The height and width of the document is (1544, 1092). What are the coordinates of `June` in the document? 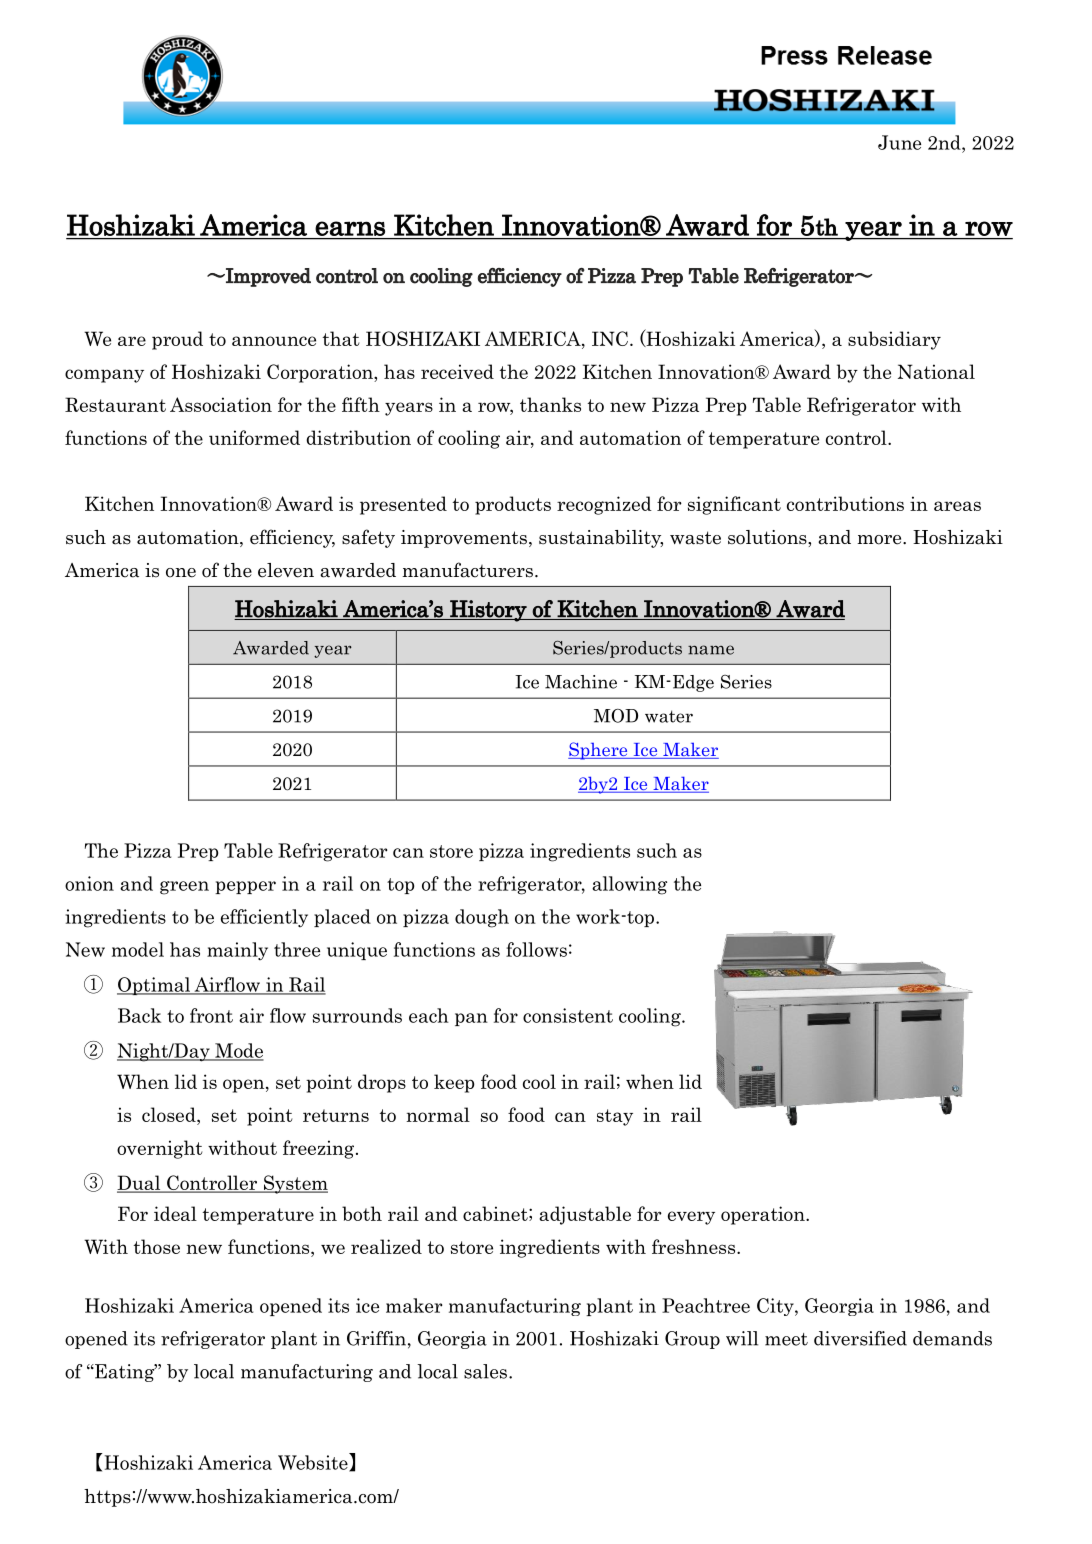 It's located at (899, 142).
